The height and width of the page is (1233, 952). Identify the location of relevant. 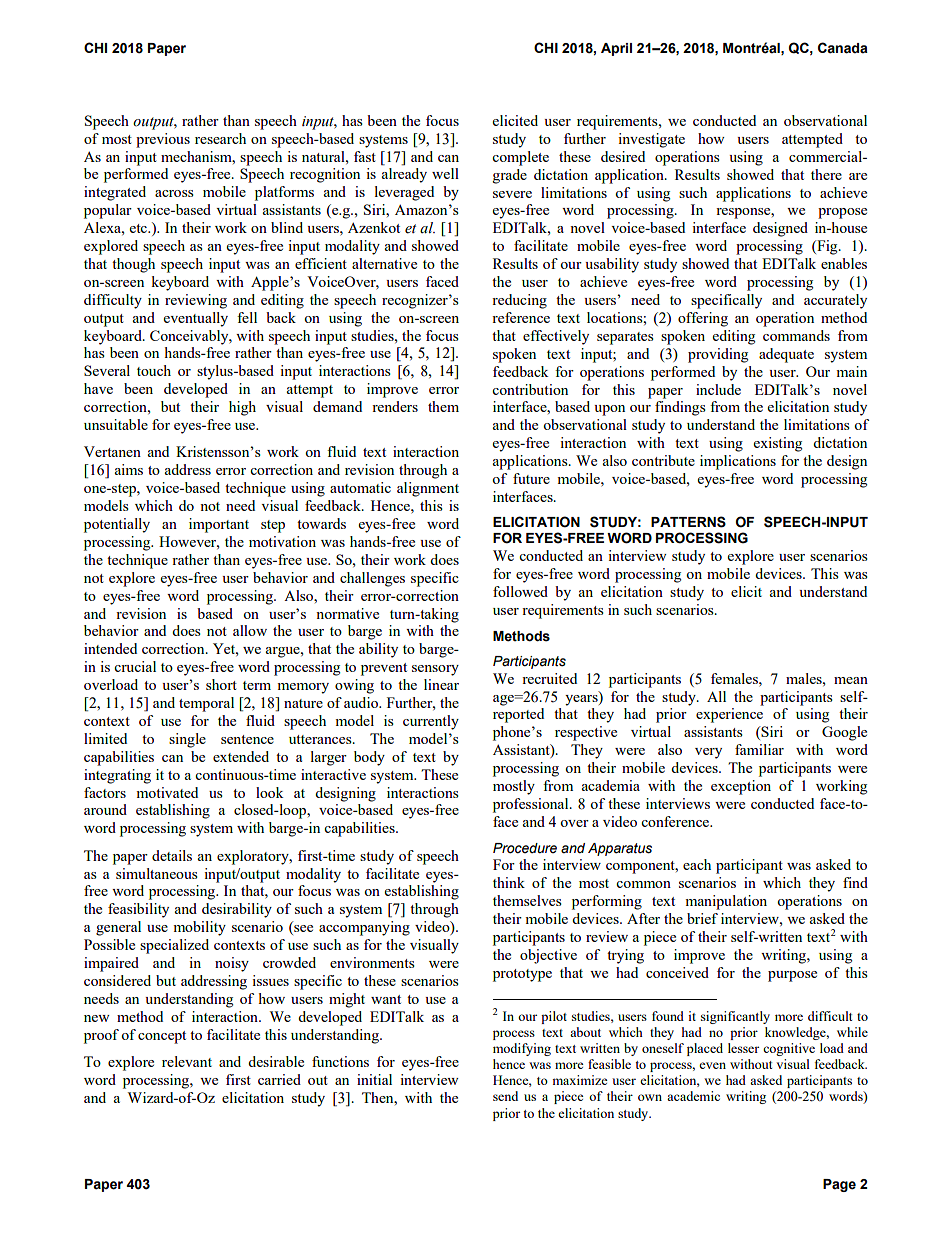
(187, 1061).
